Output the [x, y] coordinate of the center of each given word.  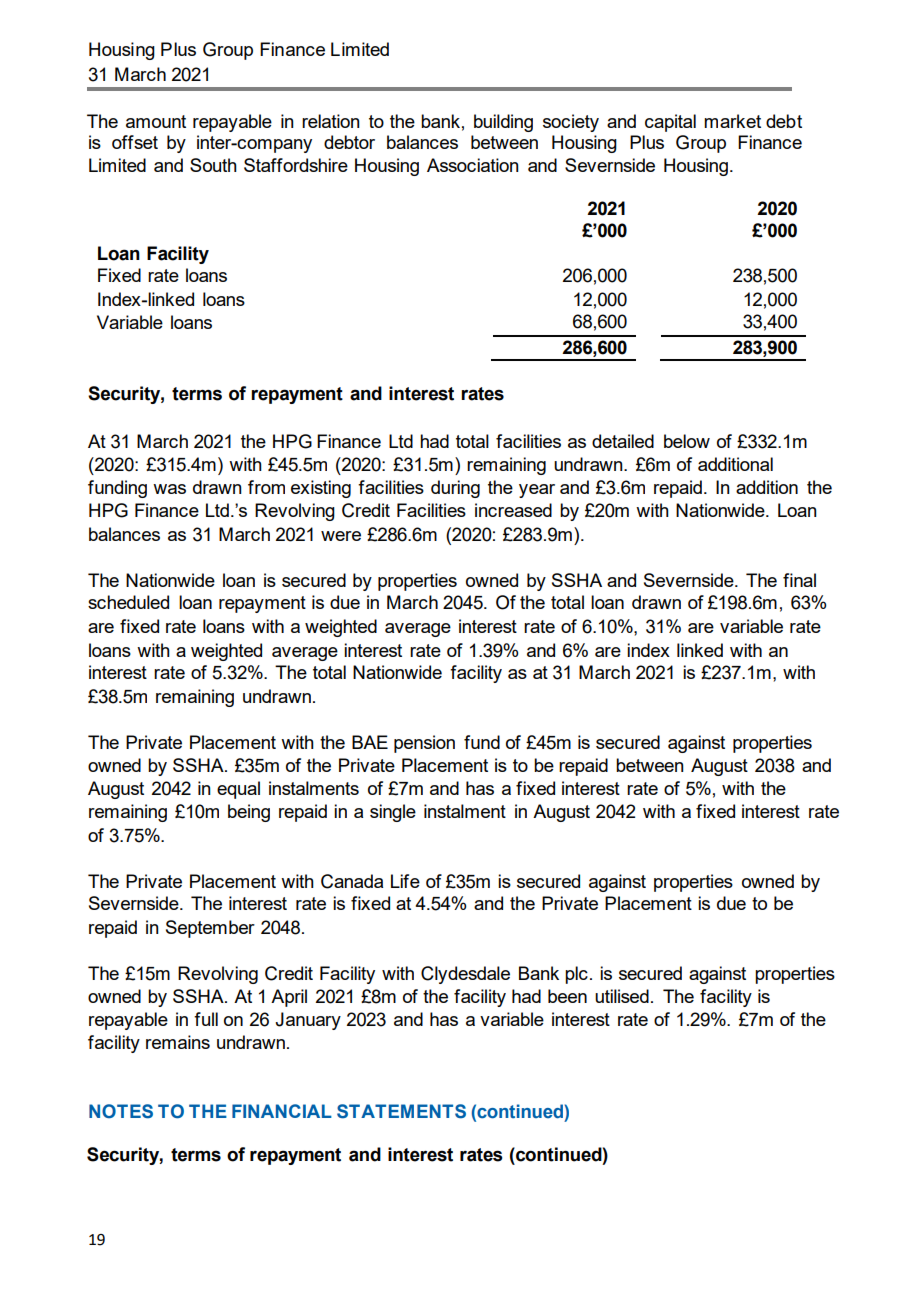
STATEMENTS [401, 1111]
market [732, 121]
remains [178, 1042]
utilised [622, 996]
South [213, 165]
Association [473, 165]
